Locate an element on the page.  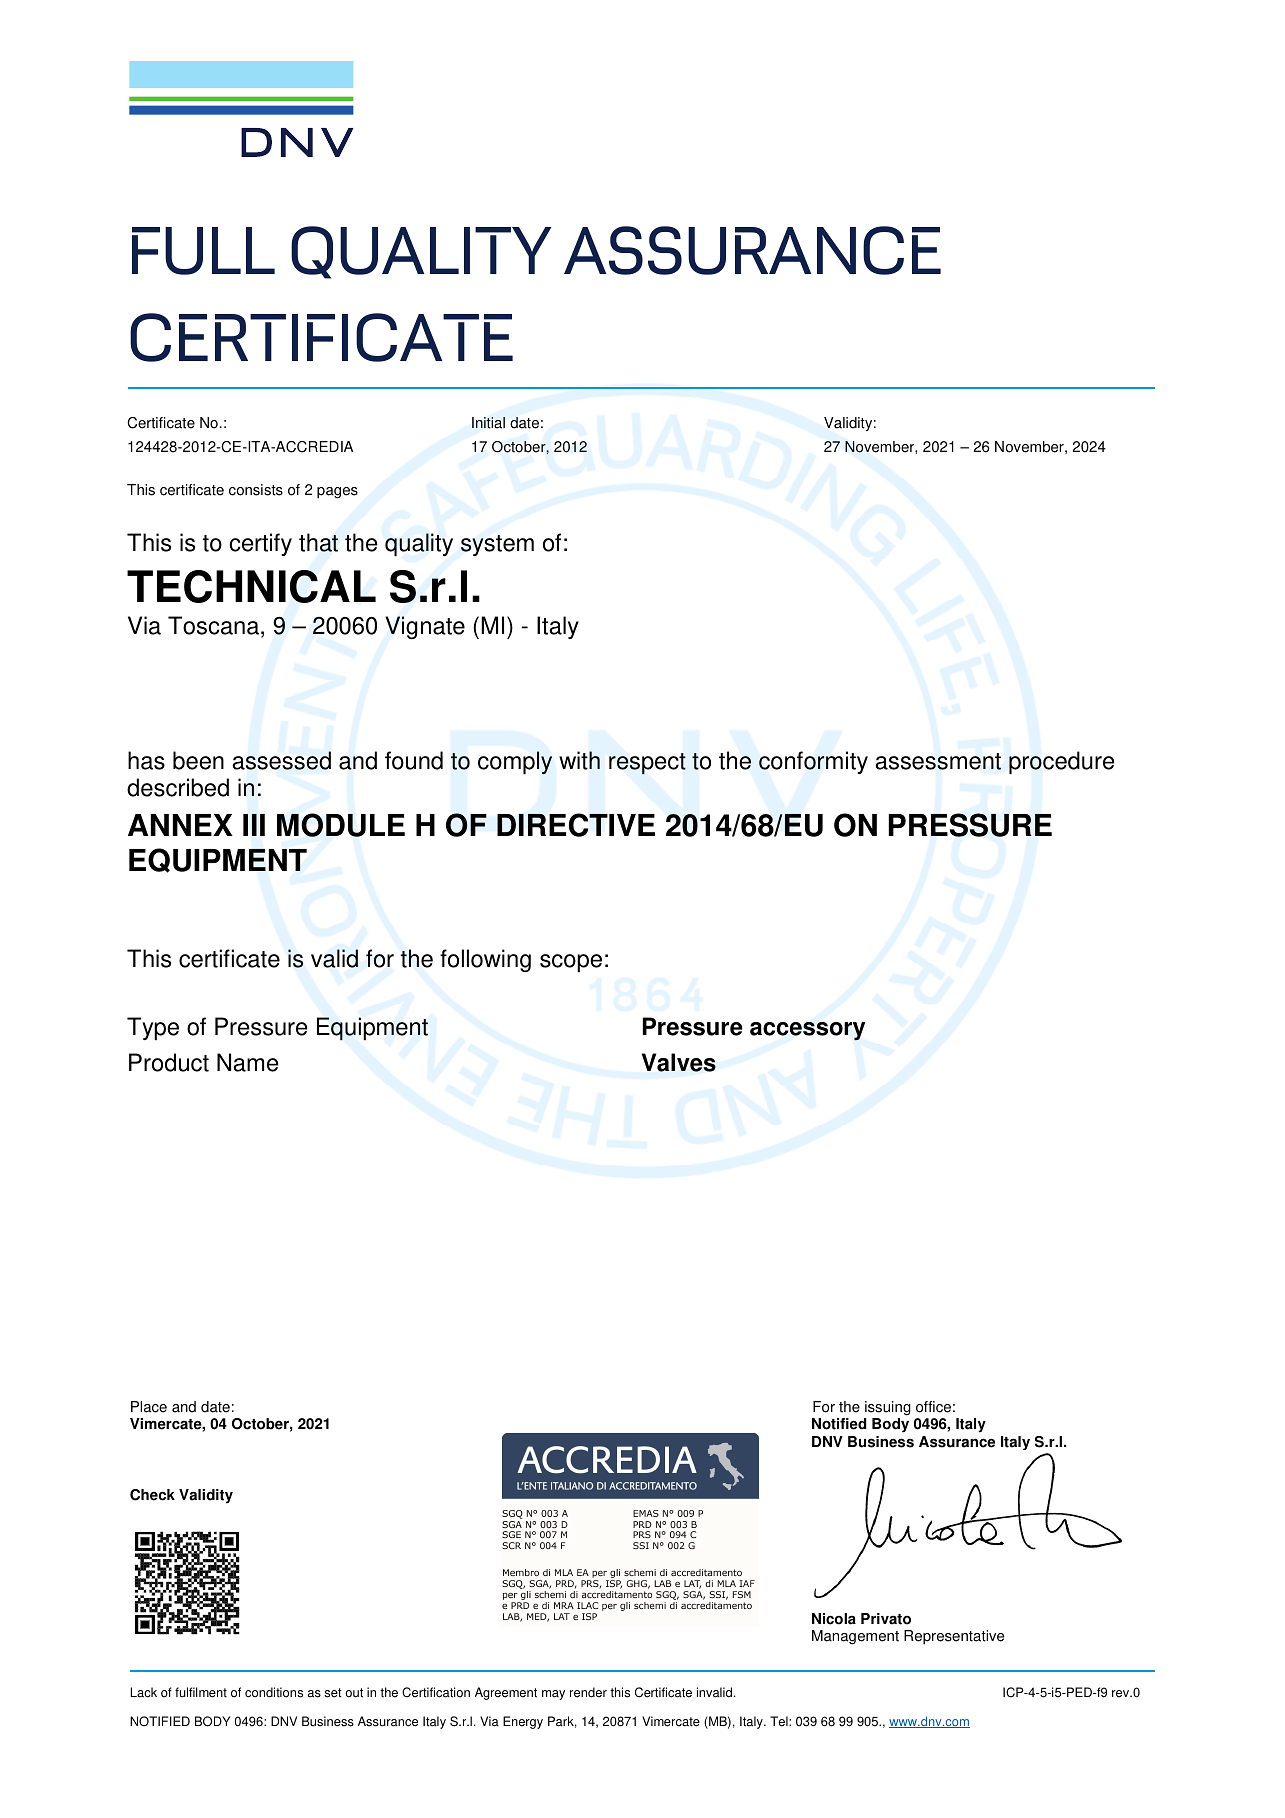
Valves is located at coordinates (679, 1062).
